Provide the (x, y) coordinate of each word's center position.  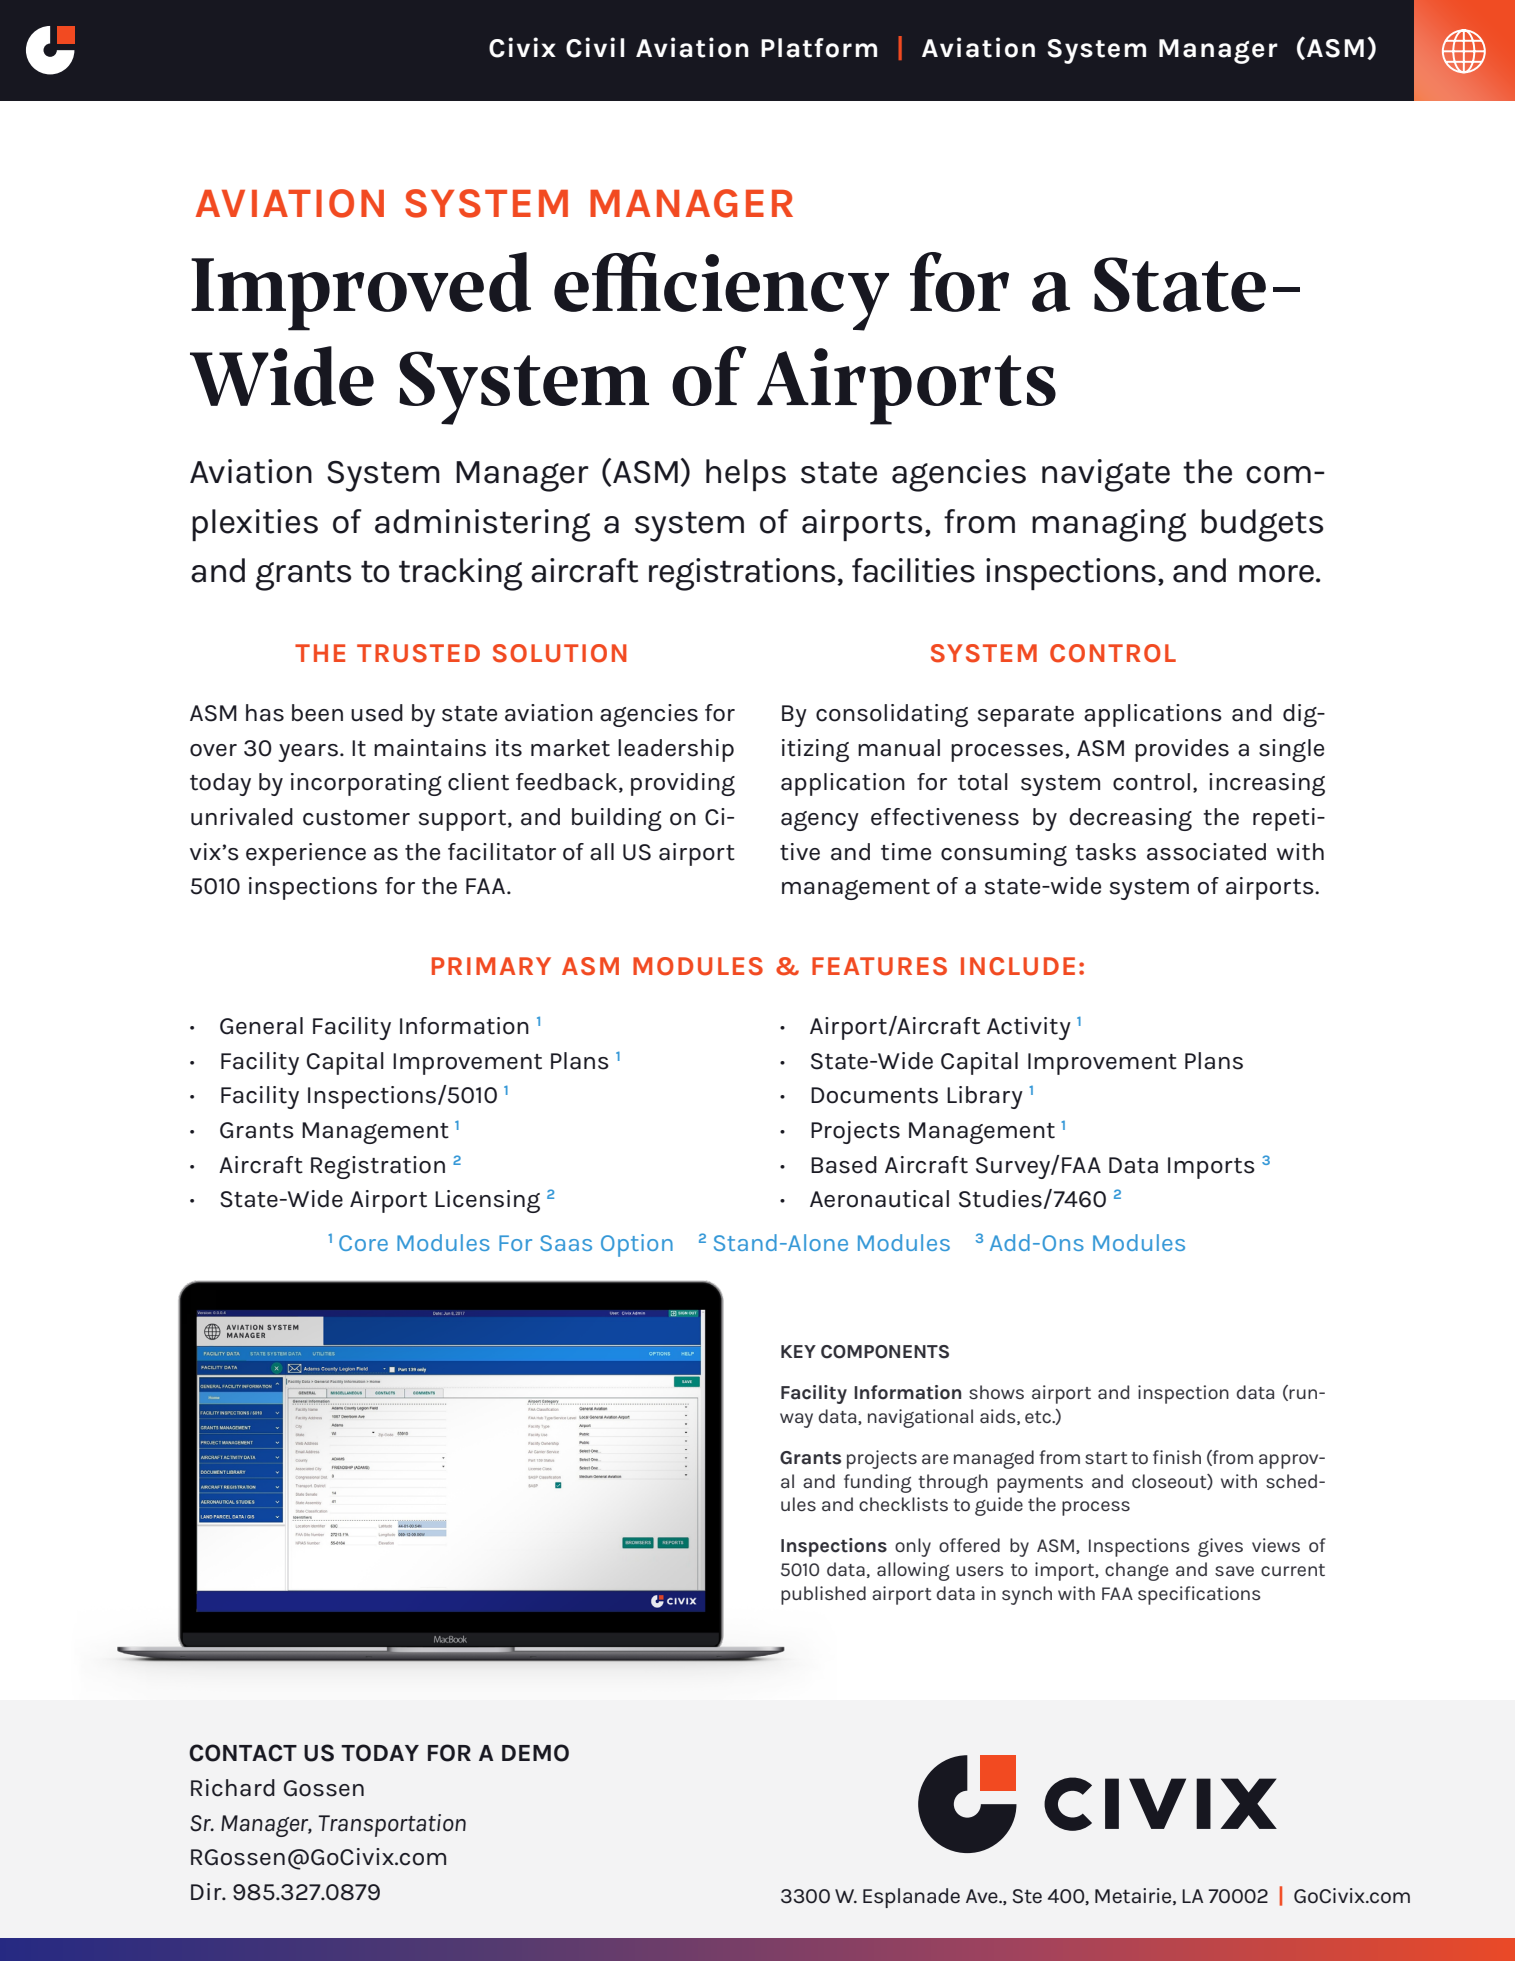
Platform (819, 48)
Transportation (392, 1825)
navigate (1106, 475)
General (261, 1026)
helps (746, 475)
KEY (798, 1351)
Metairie (1134, 1896)
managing (1109, 525)
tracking (460, 574)
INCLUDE (1018, 966)
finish (1177, 1457)
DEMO (535, 1753)
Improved (361, 291)
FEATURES (879, 966)
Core (363, 1243)
